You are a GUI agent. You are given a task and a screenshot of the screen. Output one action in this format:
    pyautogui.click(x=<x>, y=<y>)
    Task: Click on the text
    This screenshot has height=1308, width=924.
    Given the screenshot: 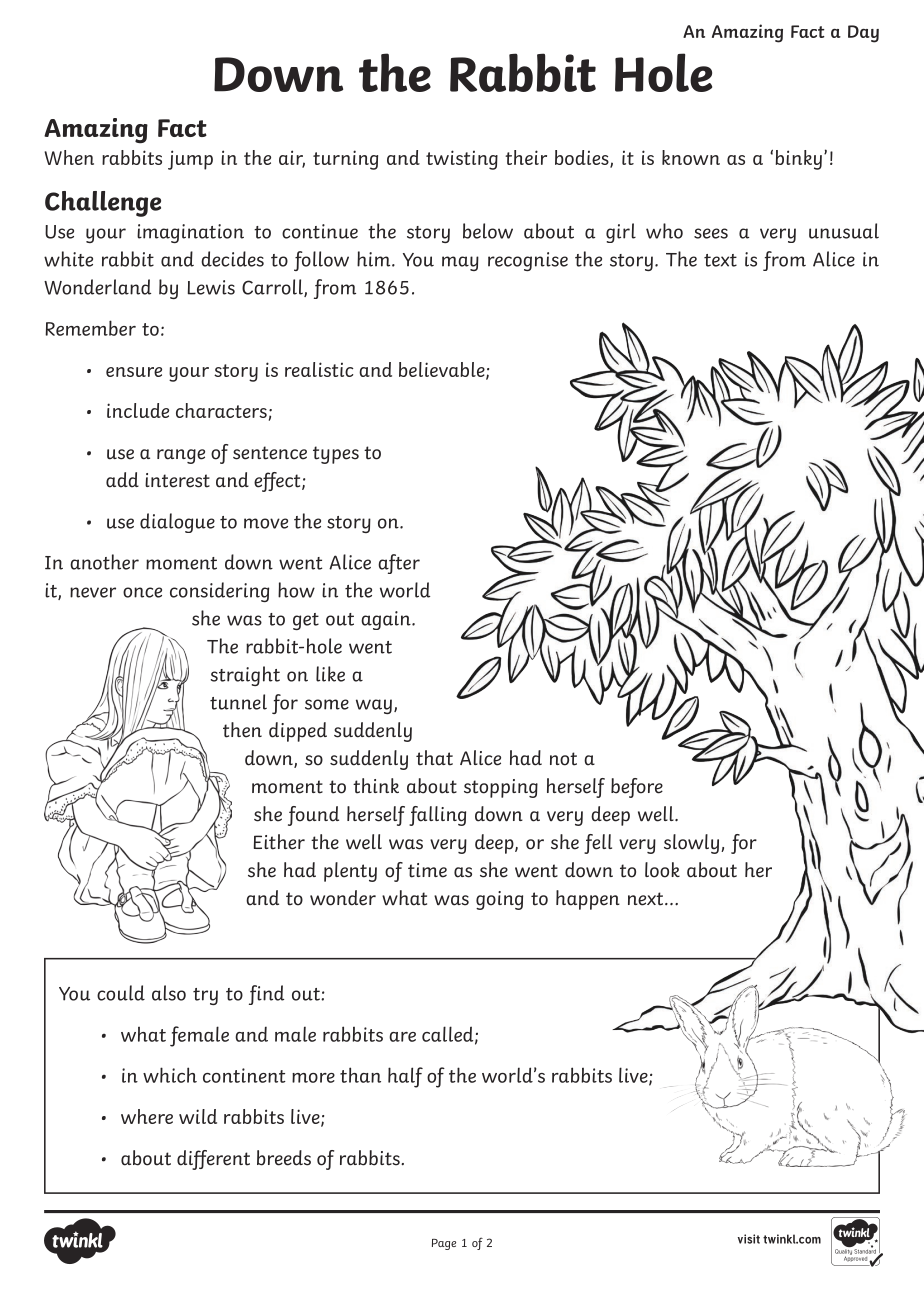 What is the action you would take?
    pyautogui.click(x=720, y=260)
